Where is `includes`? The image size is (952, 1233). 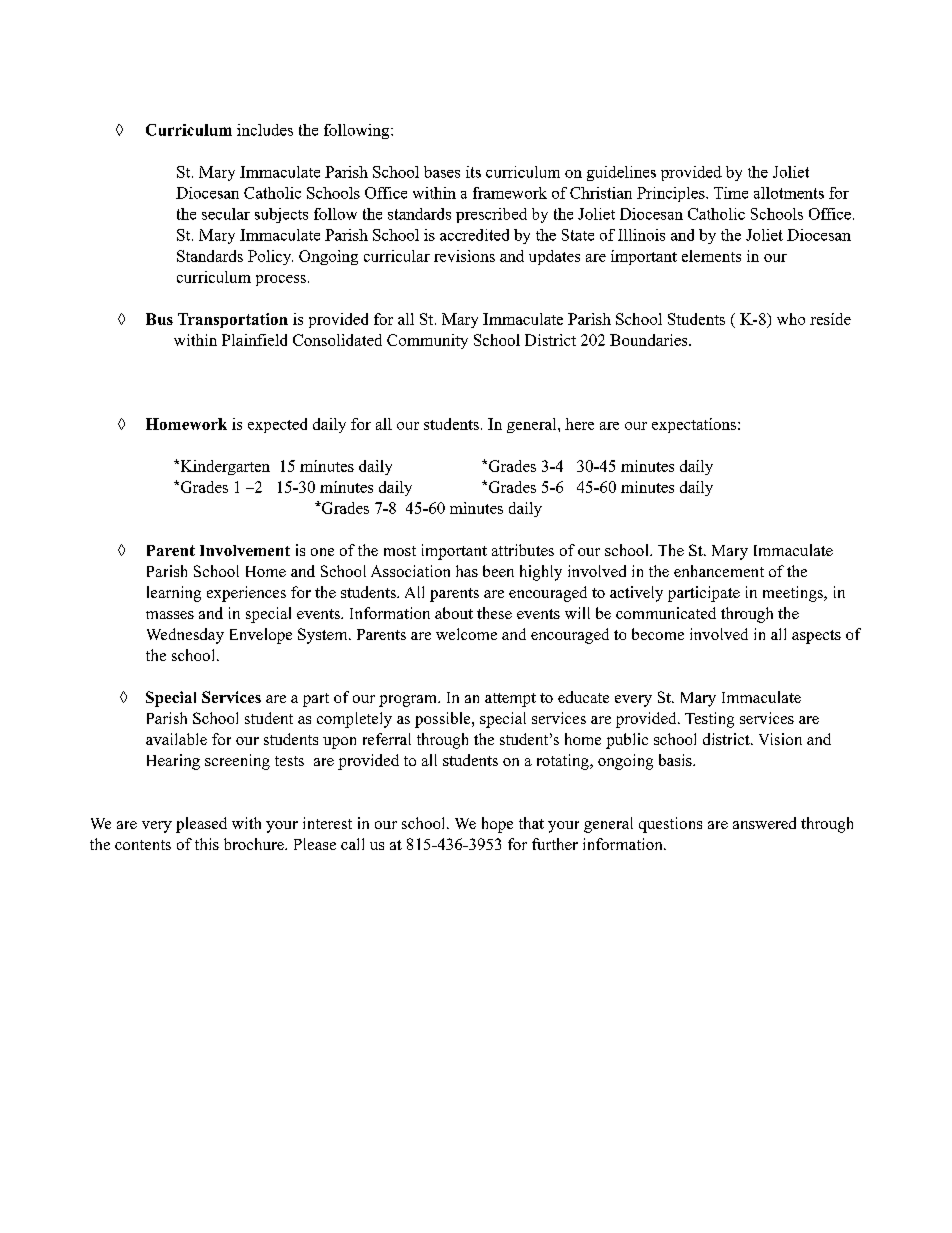
includes is located at coordinates (265, 130).
